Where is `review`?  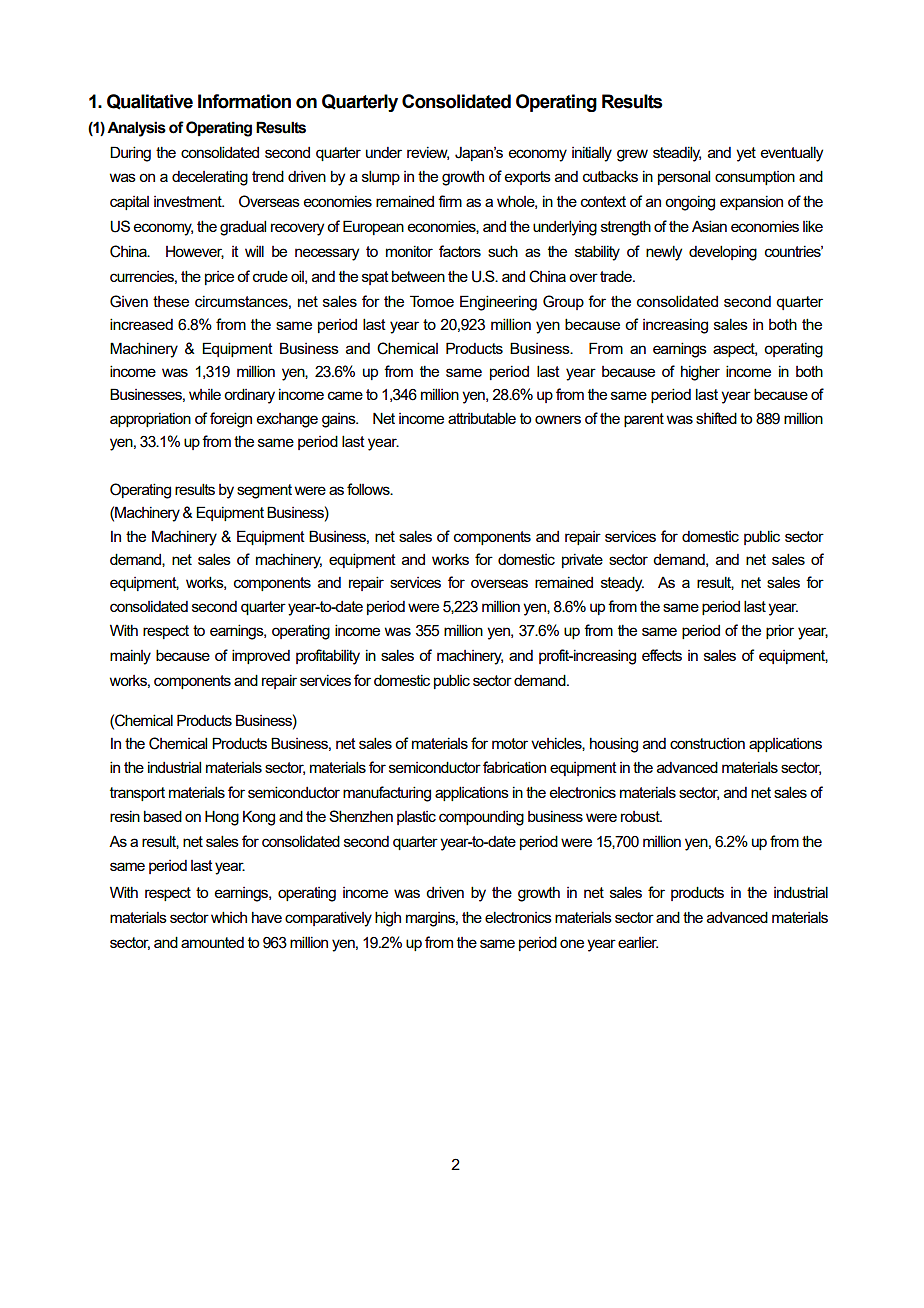
review is located at coordinates (428, 153).
